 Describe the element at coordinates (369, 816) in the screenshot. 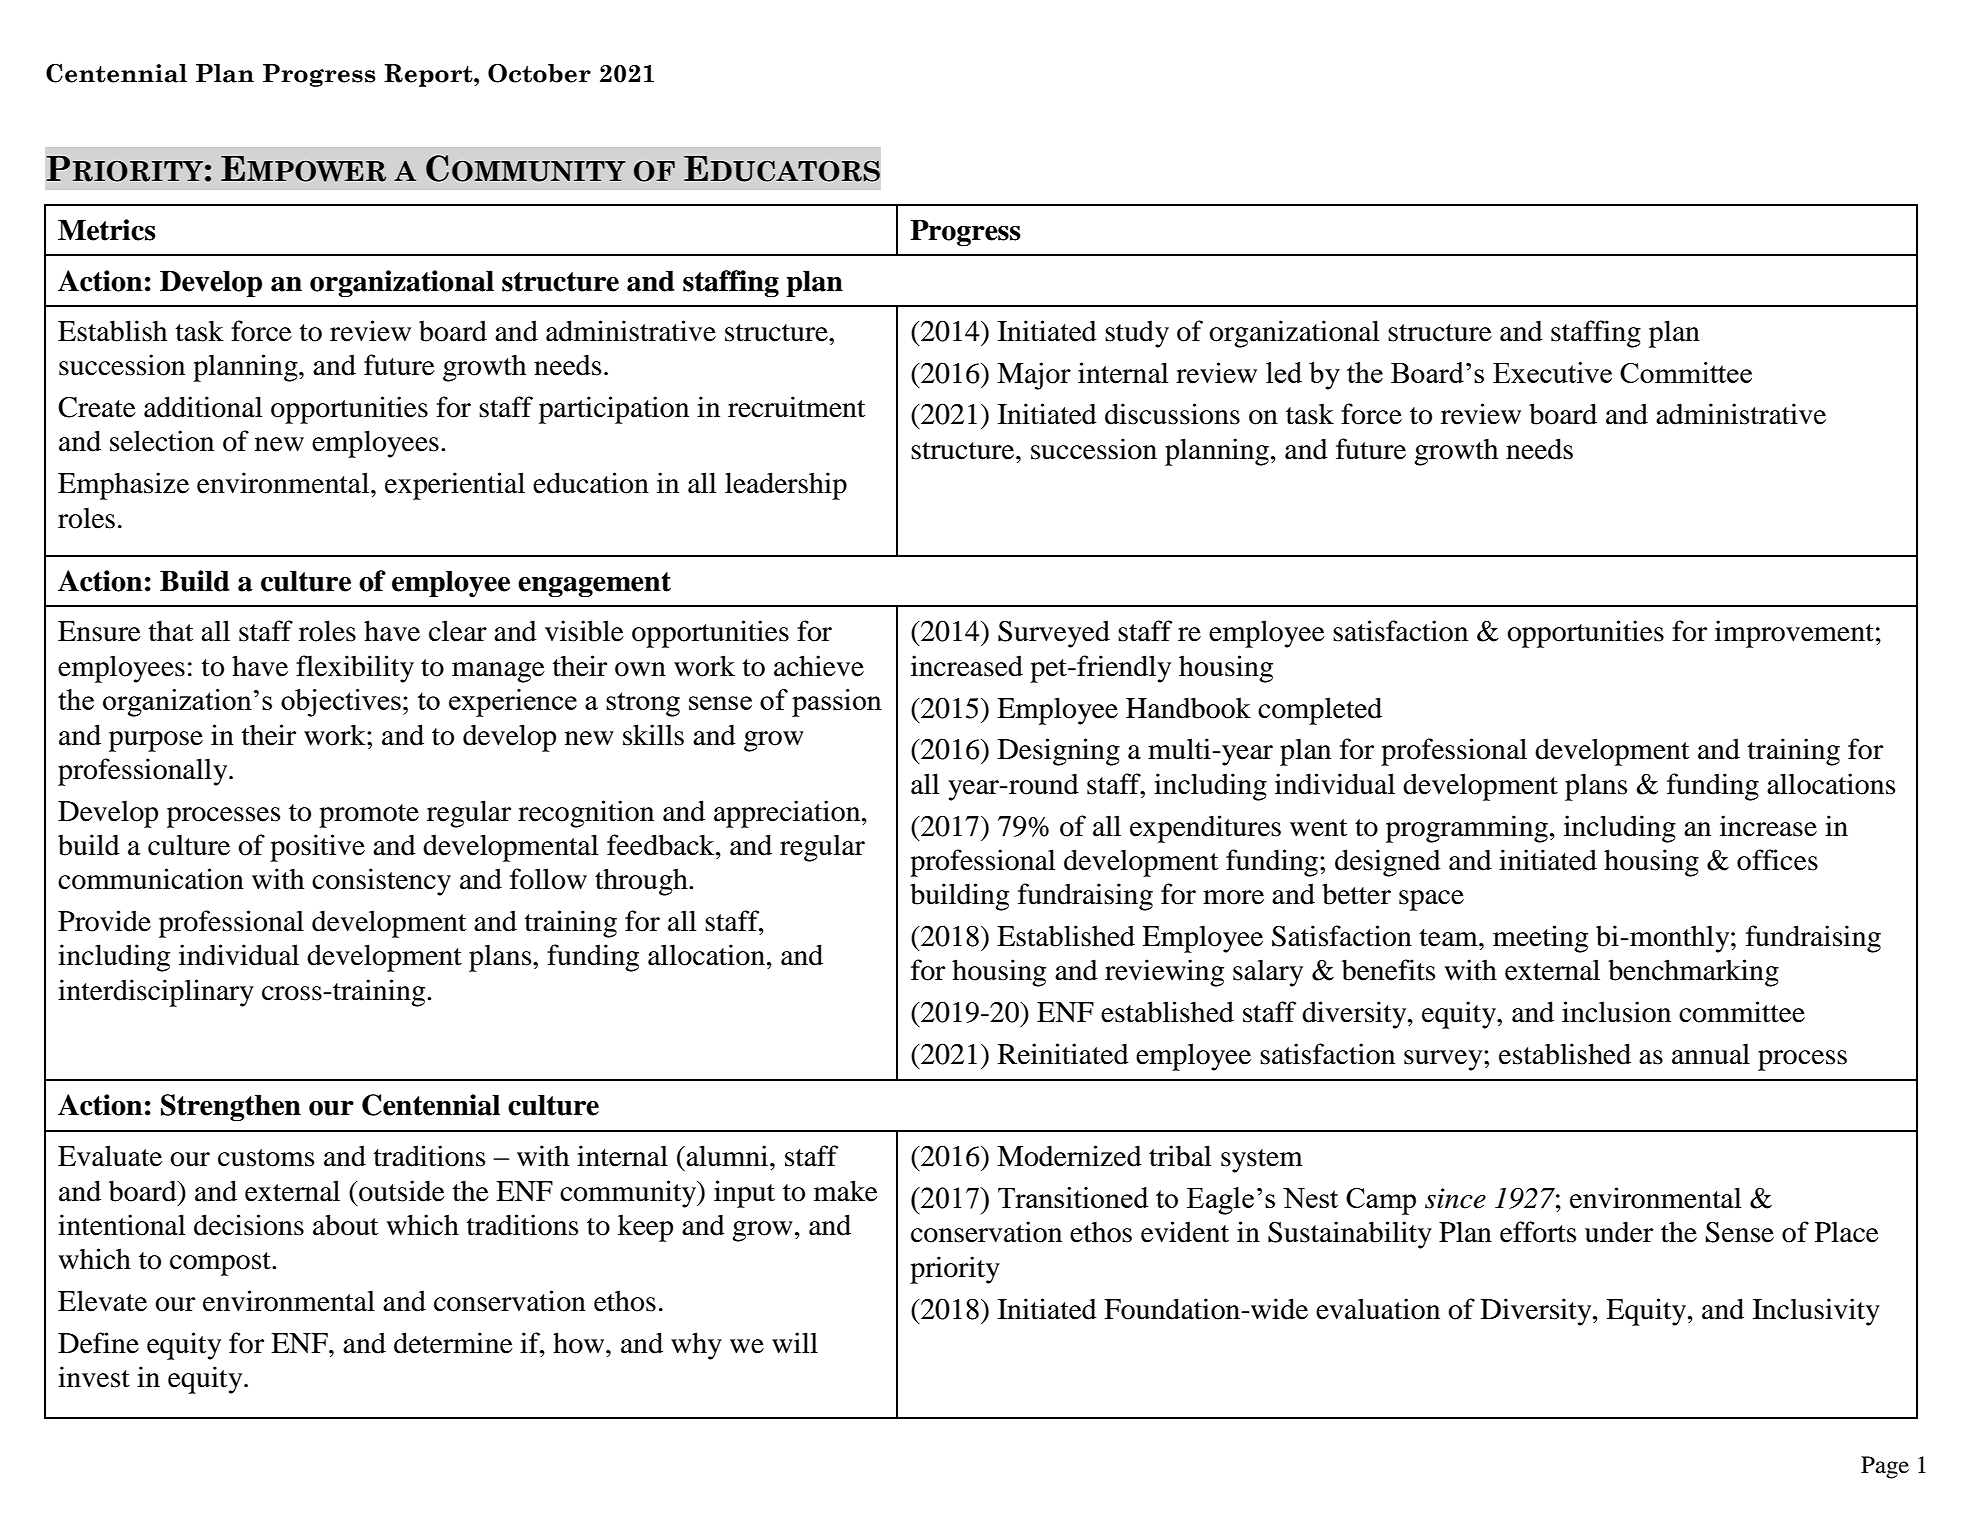

I see `promote` at that location.
